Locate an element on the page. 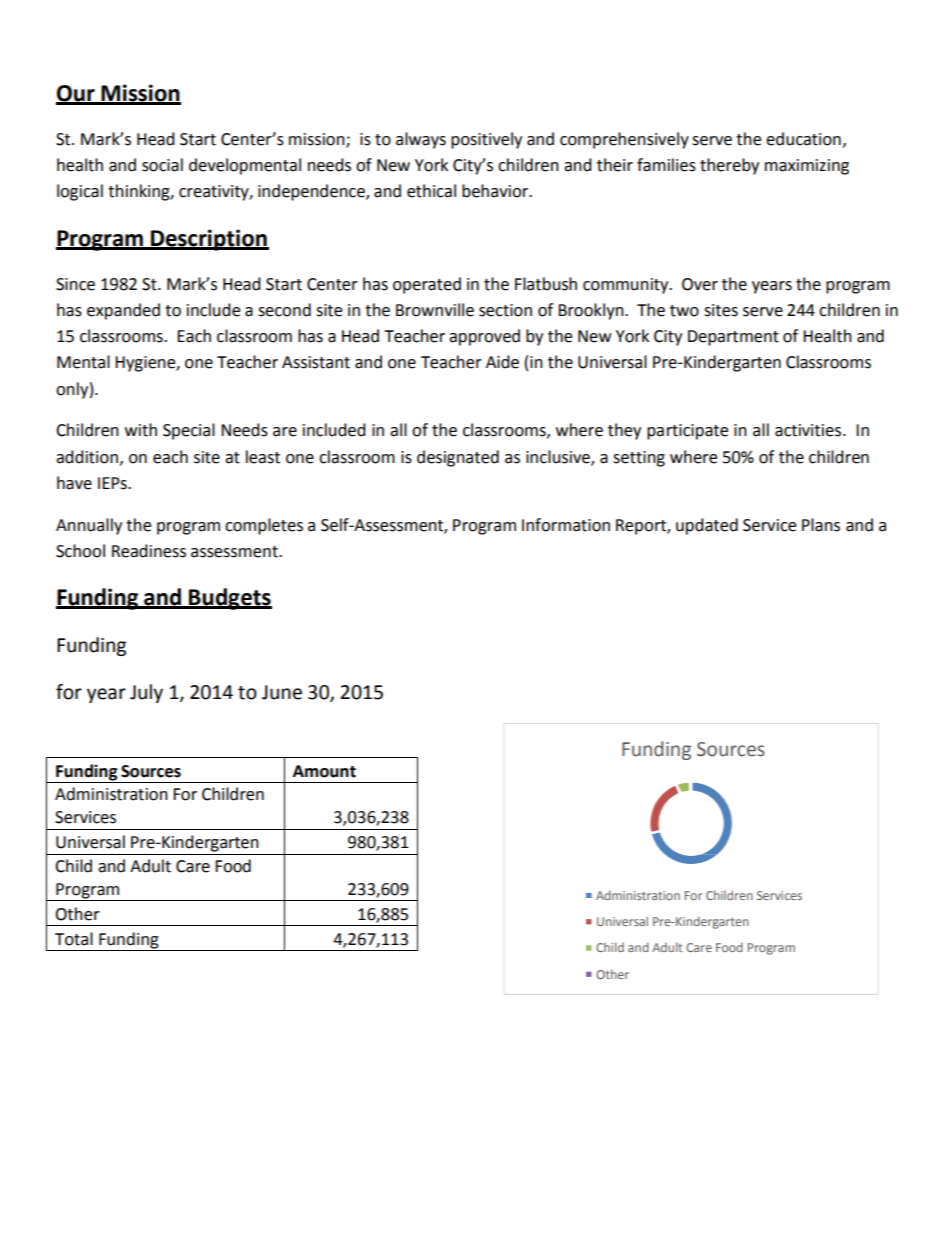  social is located at coordinates (162, 165).
